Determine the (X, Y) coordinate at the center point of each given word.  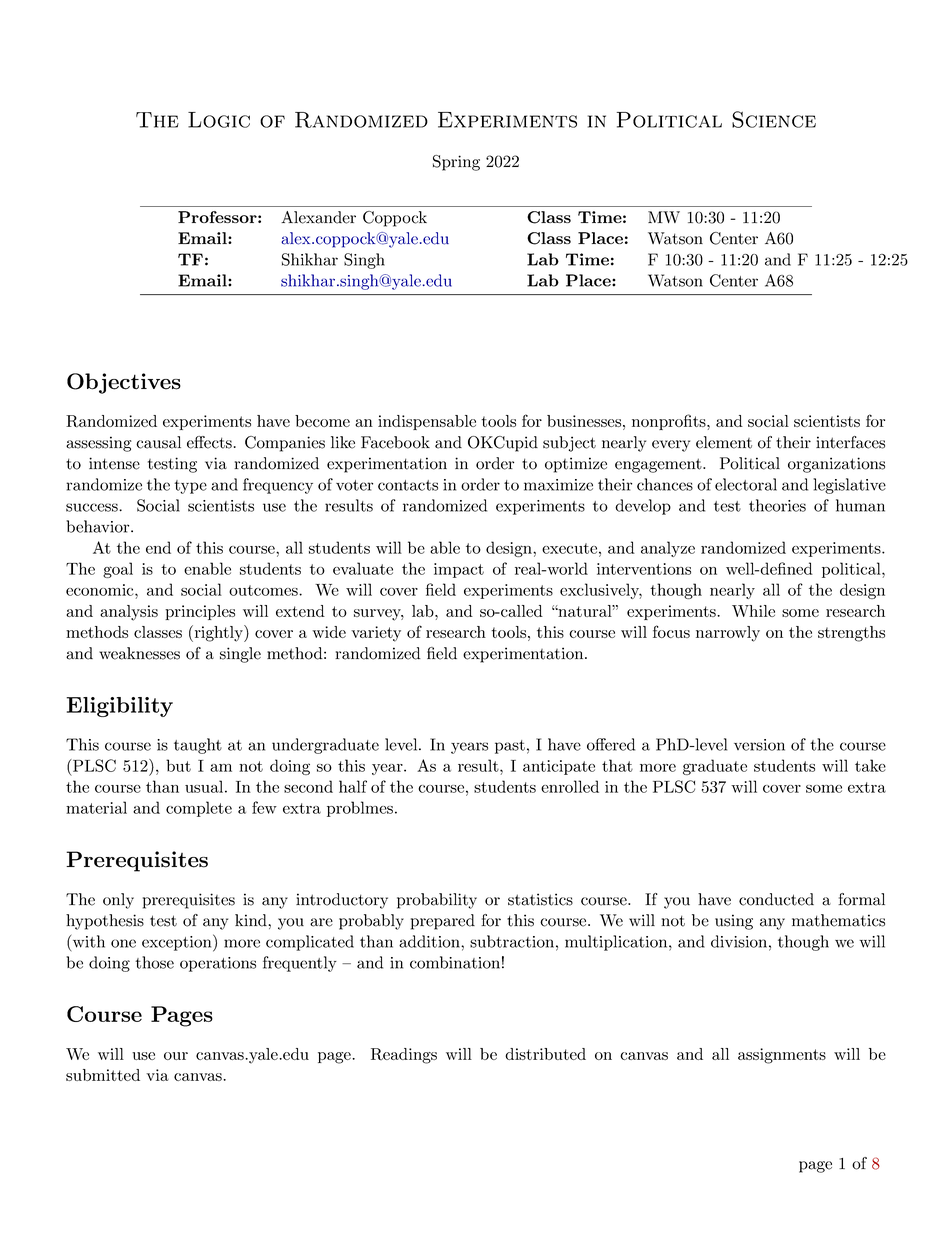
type (190, 487)
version (759, 745)
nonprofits (669, 422)
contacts (408, 485)
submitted (103, 1075)
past (510, 747)
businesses (584, 421)
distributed (545, 1054)
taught (198, 746)
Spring (456, 163)
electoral (746, 484)
